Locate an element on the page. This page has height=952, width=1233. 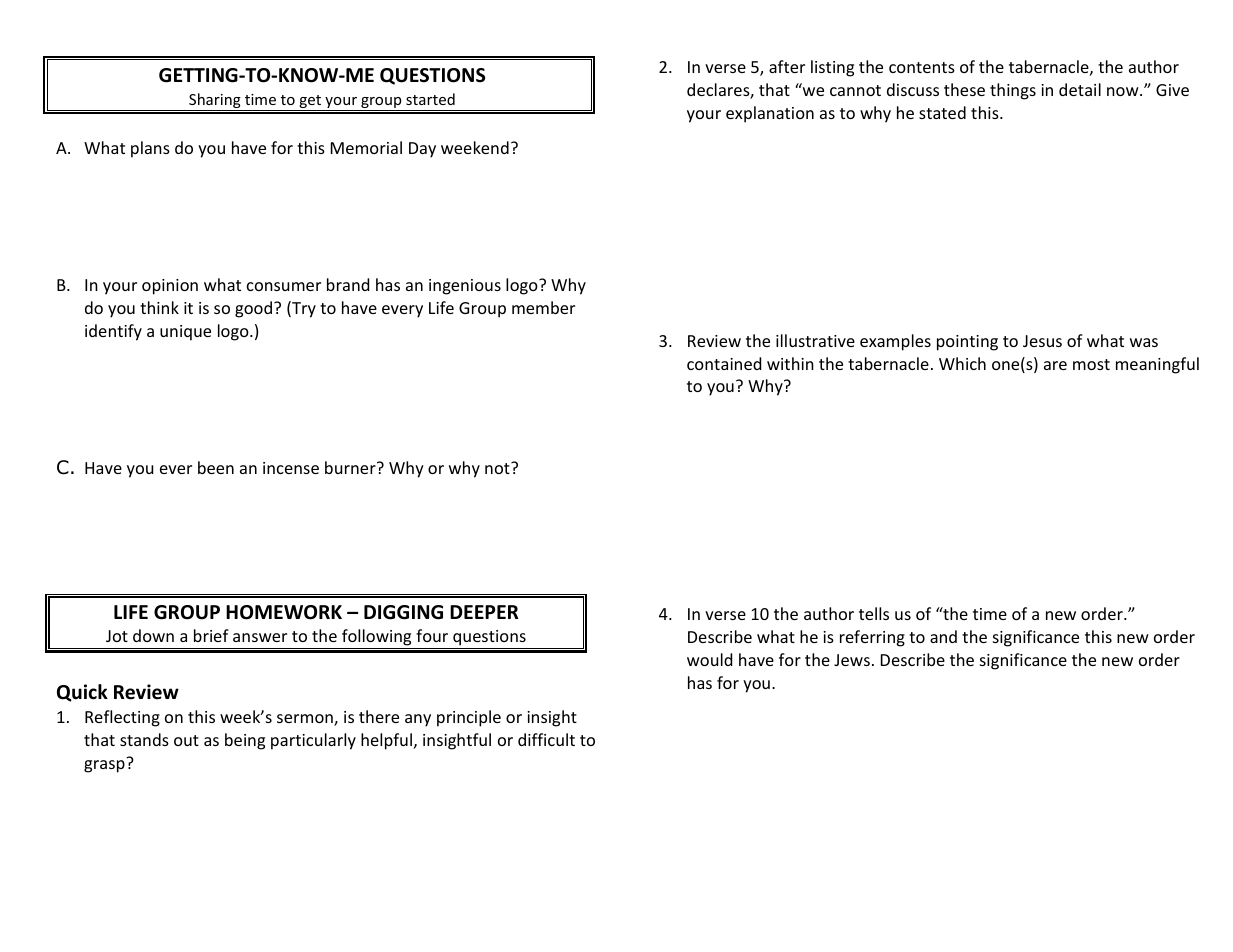
things is located at coordinates (1013, 91).
